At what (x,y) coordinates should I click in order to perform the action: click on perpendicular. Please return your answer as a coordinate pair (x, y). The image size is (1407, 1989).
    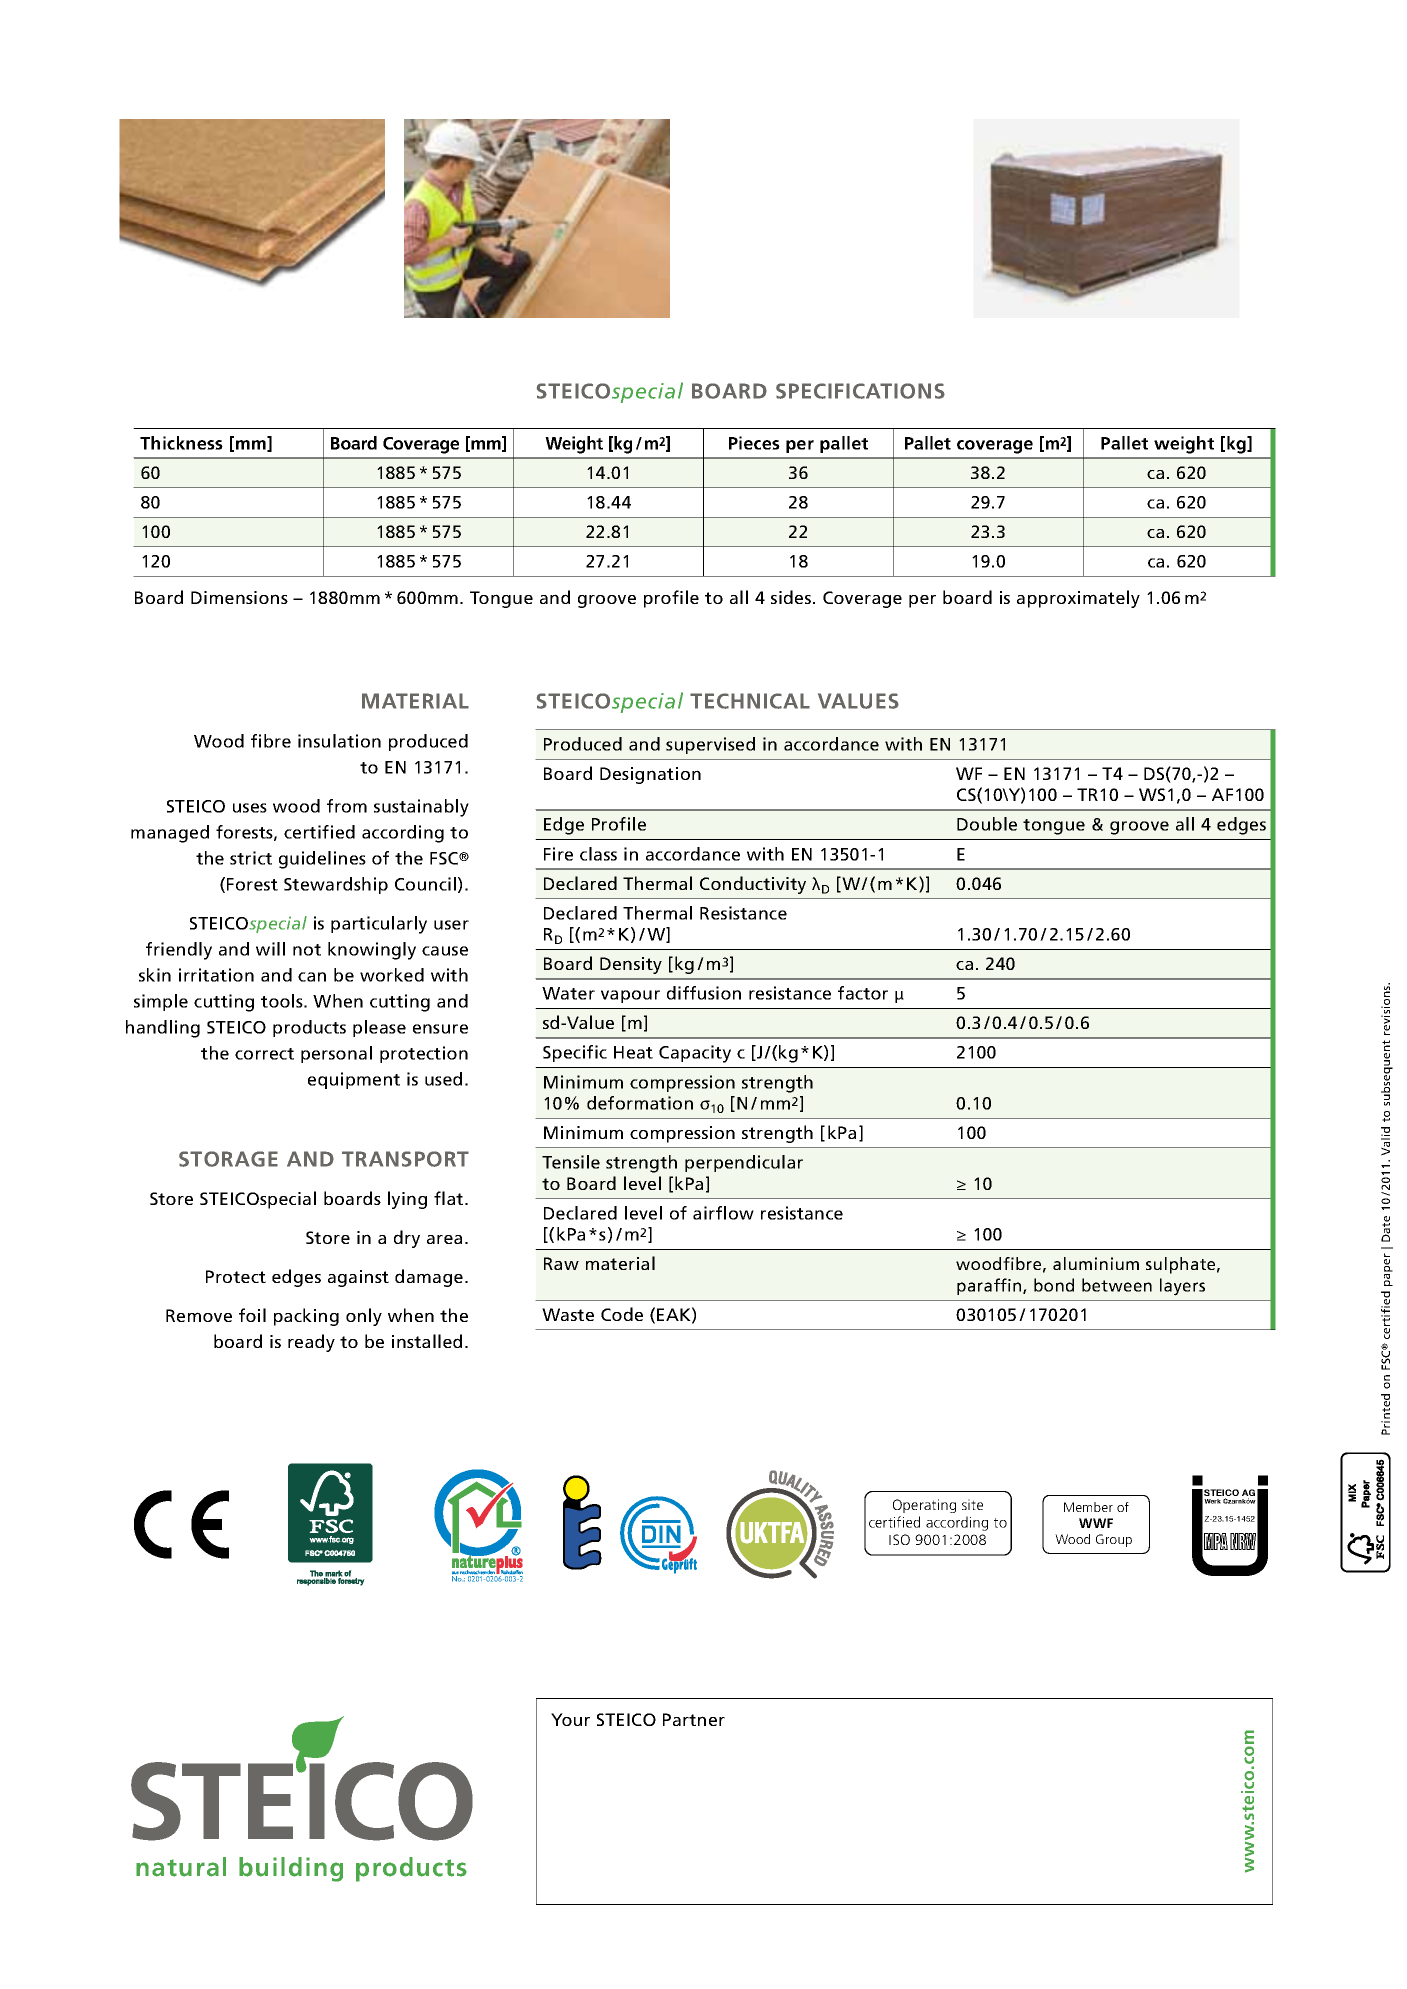
    Looking at the image, I should click on (744, 1163).
